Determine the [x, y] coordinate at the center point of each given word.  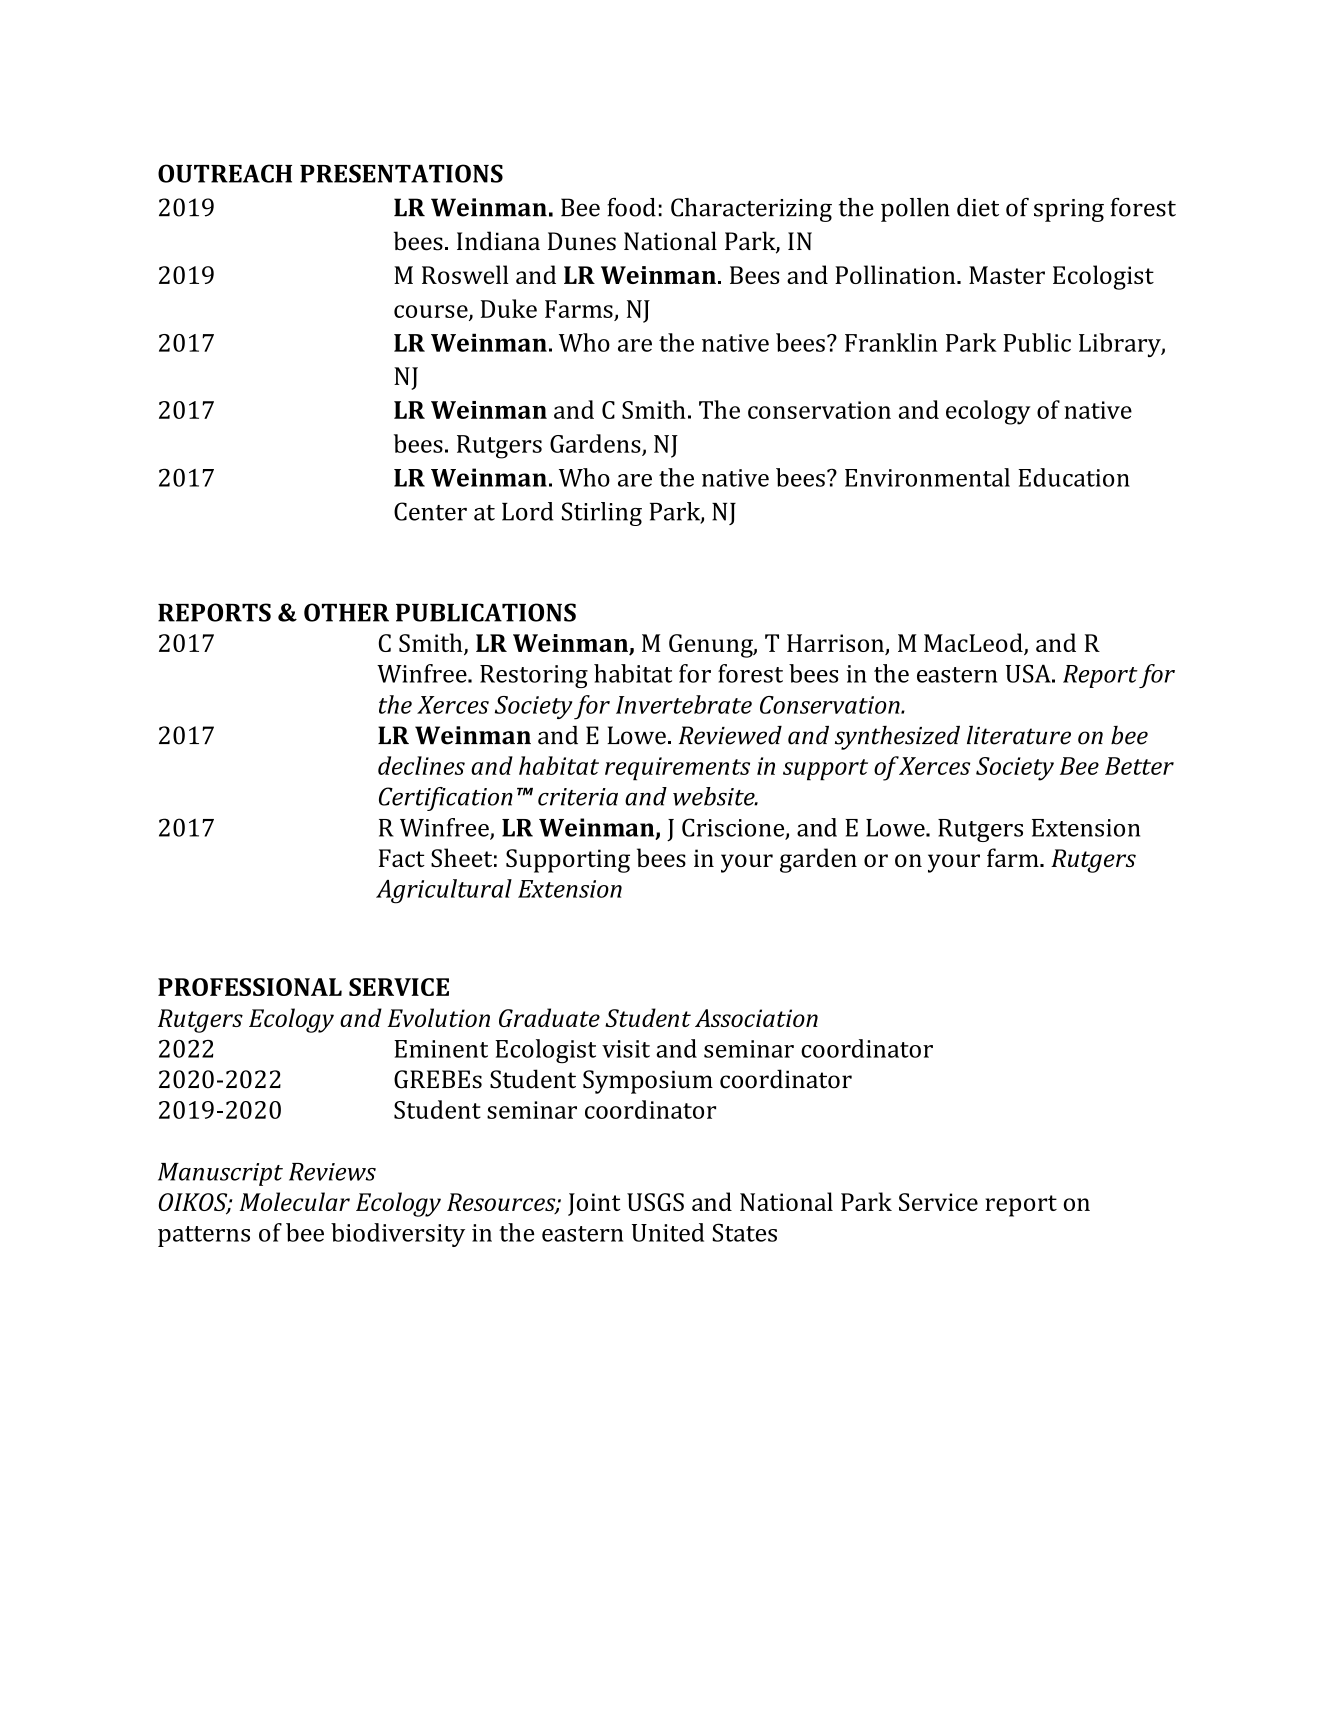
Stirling [602, 514]
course [432, 312]
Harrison [836, 644]
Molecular [295, 1201]
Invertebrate [684, 704]
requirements [677, 769]
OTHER [346, 612]
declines [421, 765]
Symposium [648, 1082]
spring [1069, 210]
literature [1019, 735]
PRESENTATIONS [401, 173]
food [631, 207]
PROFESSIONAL [250, 987]
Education [1074, 477]
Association [756, 1018]
